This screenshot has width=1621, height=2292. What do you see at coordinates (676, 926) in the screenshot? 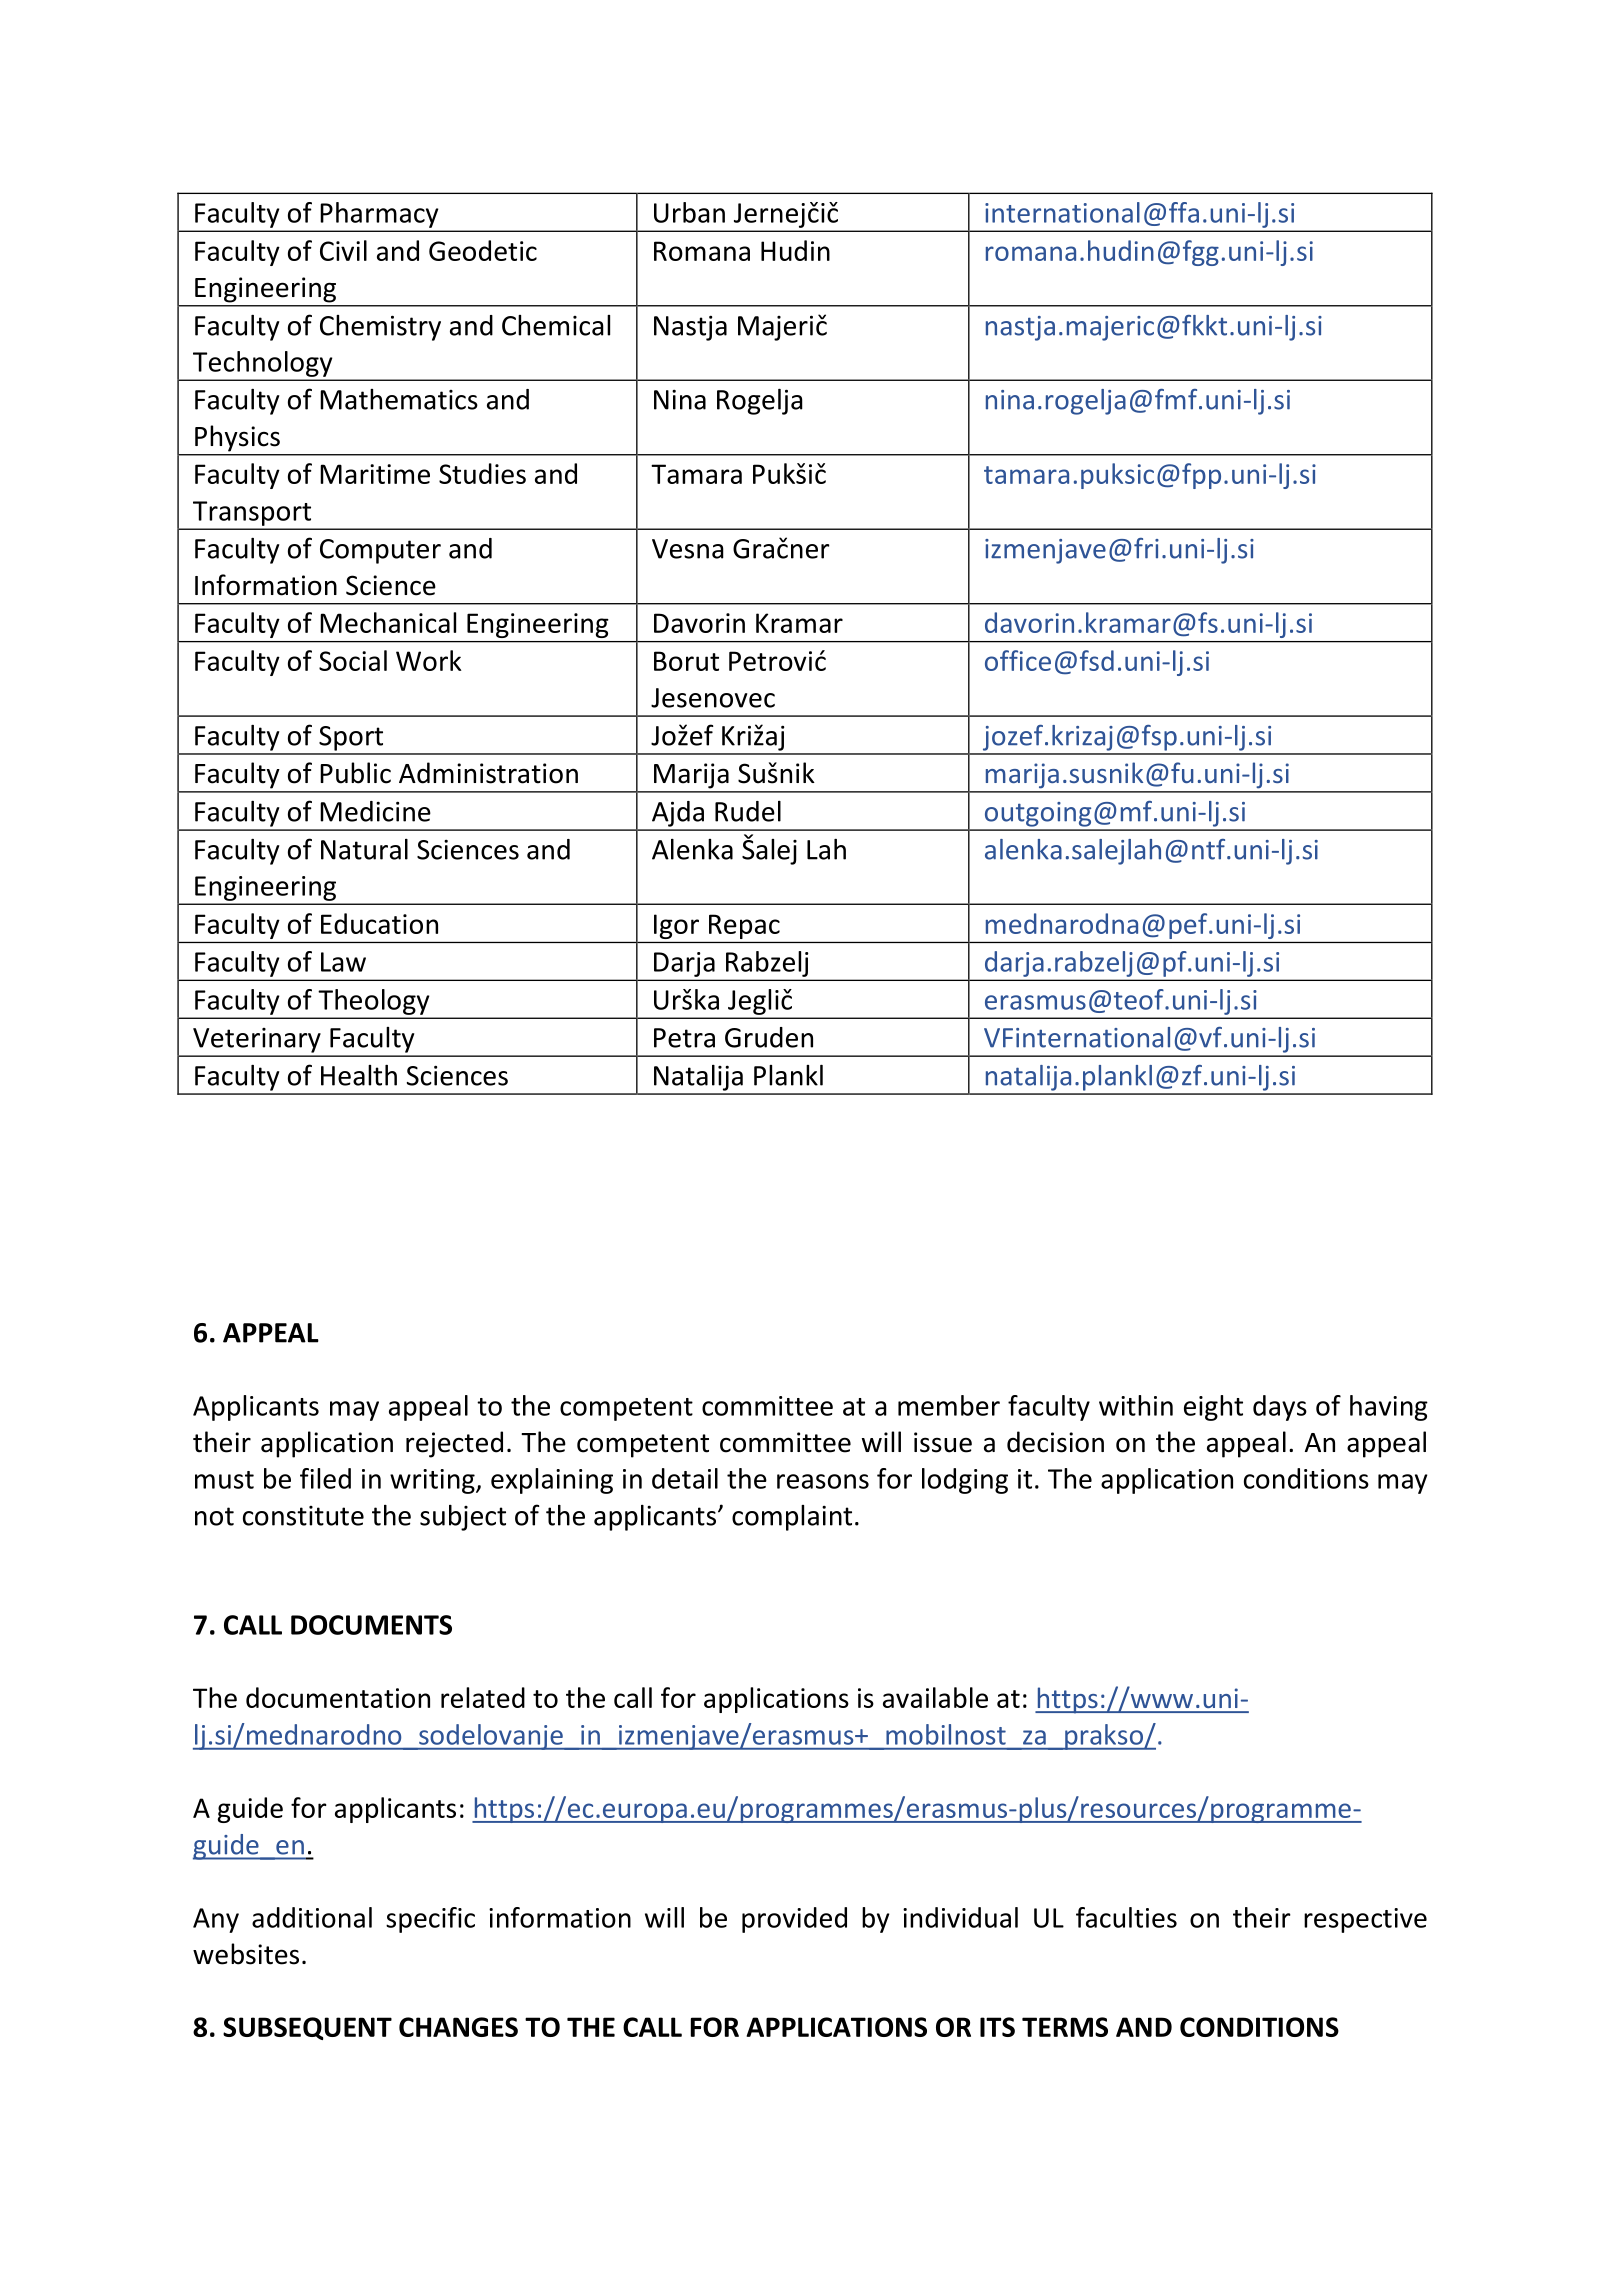
I see `Igor` at bounding box center [676, 926].
